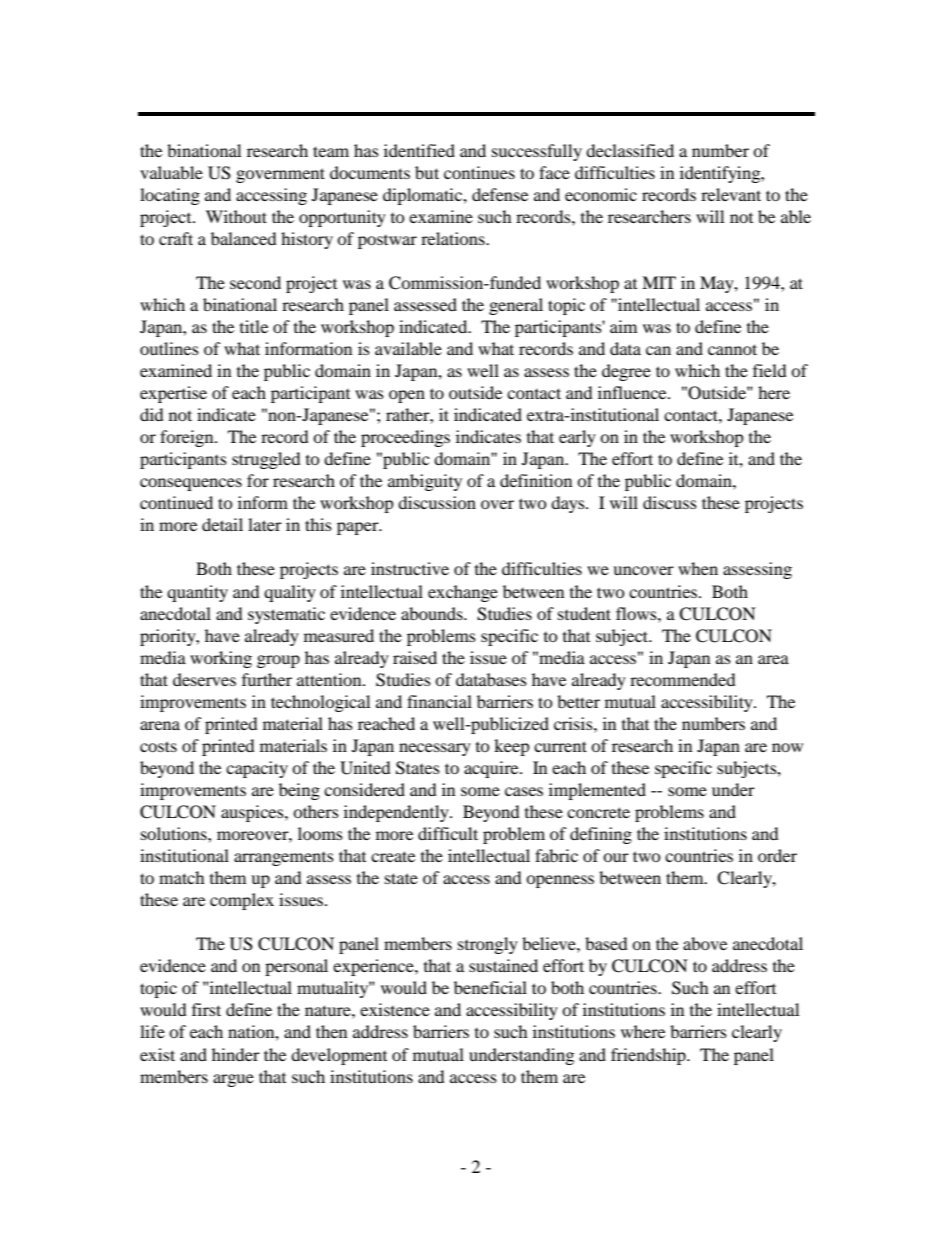 This screenshot has height=1233, width=952. What do you see at coordinates (266, 460) in the screenshot?
I see `struggled` at bounding box center [266, 460].
